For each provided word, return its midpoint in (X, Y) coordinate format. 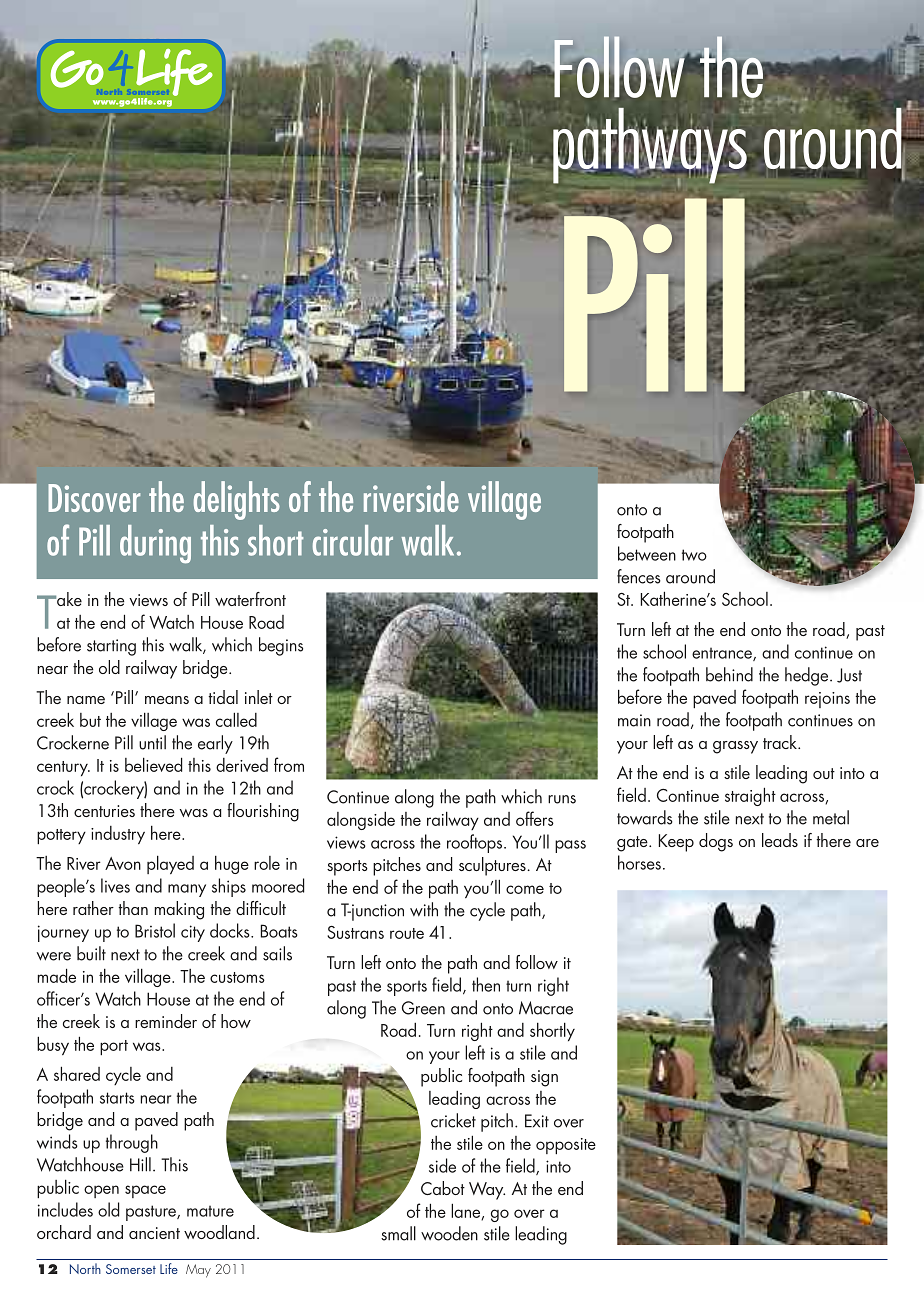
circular (353, 540)
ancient (154, 1233)
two (694, 555)
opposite (566, 1146)
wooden (449, 1233)
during (155, 544)
